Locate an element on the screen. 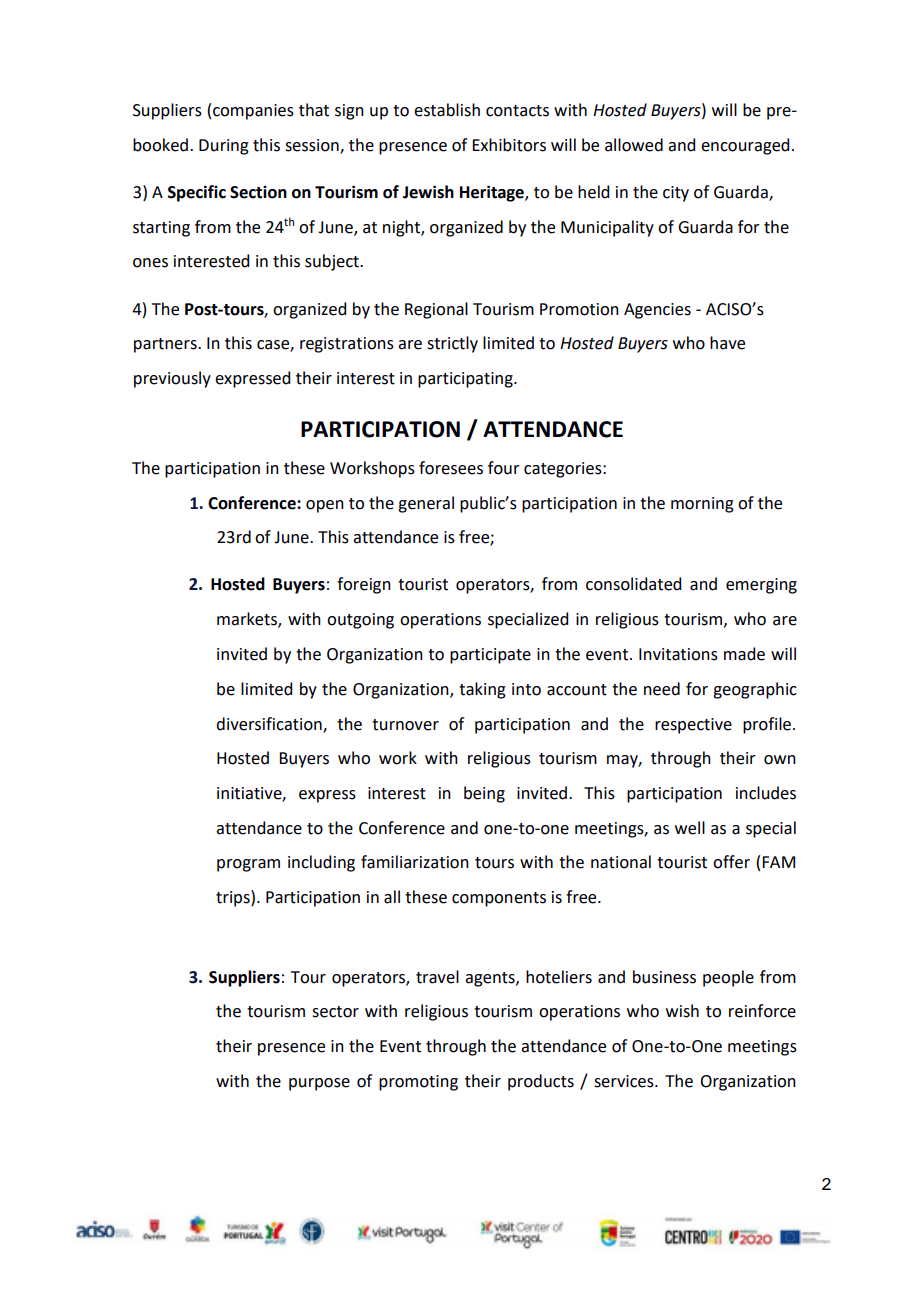 The image size is (924, 1309). promoting is located at coordinates (418, 1083).
